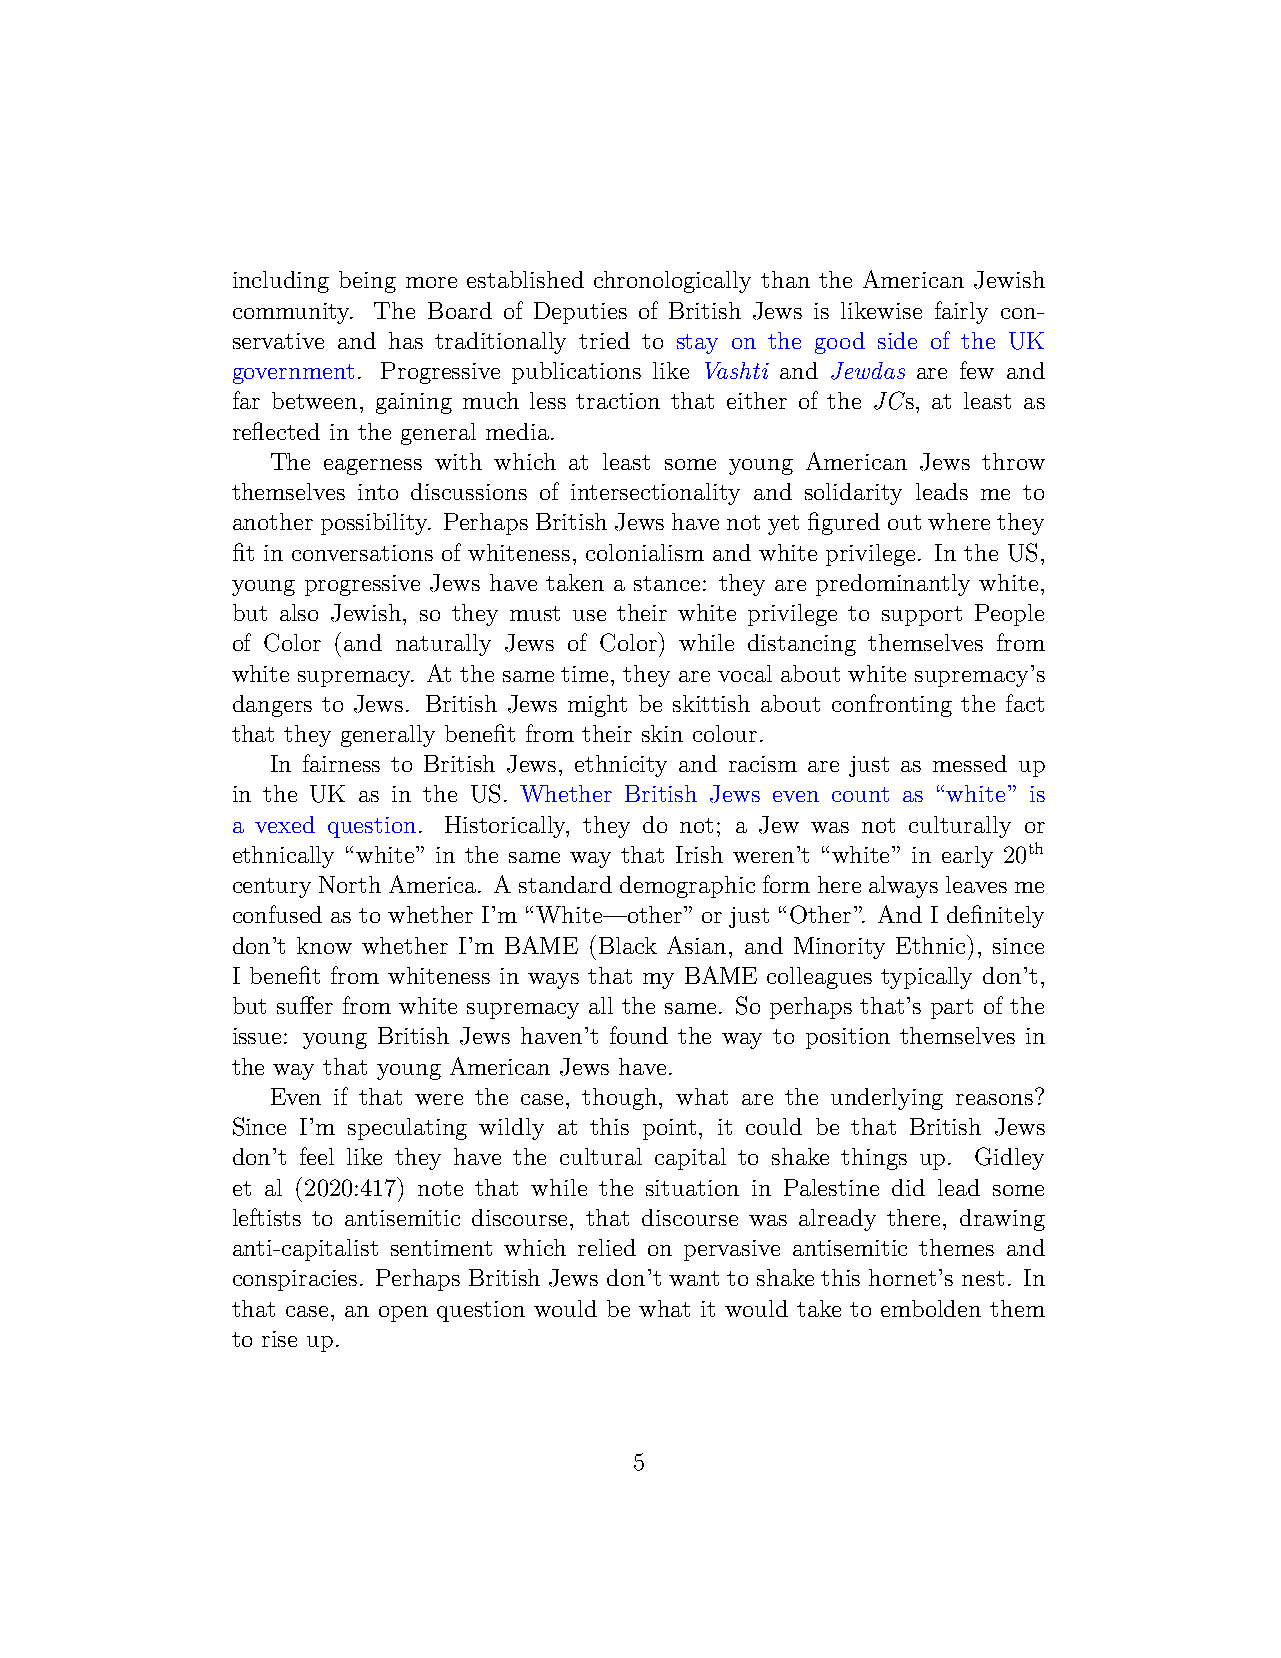 The width and height of the page is (1281, 1658). I want to click on vexed, so click(285, 824).
